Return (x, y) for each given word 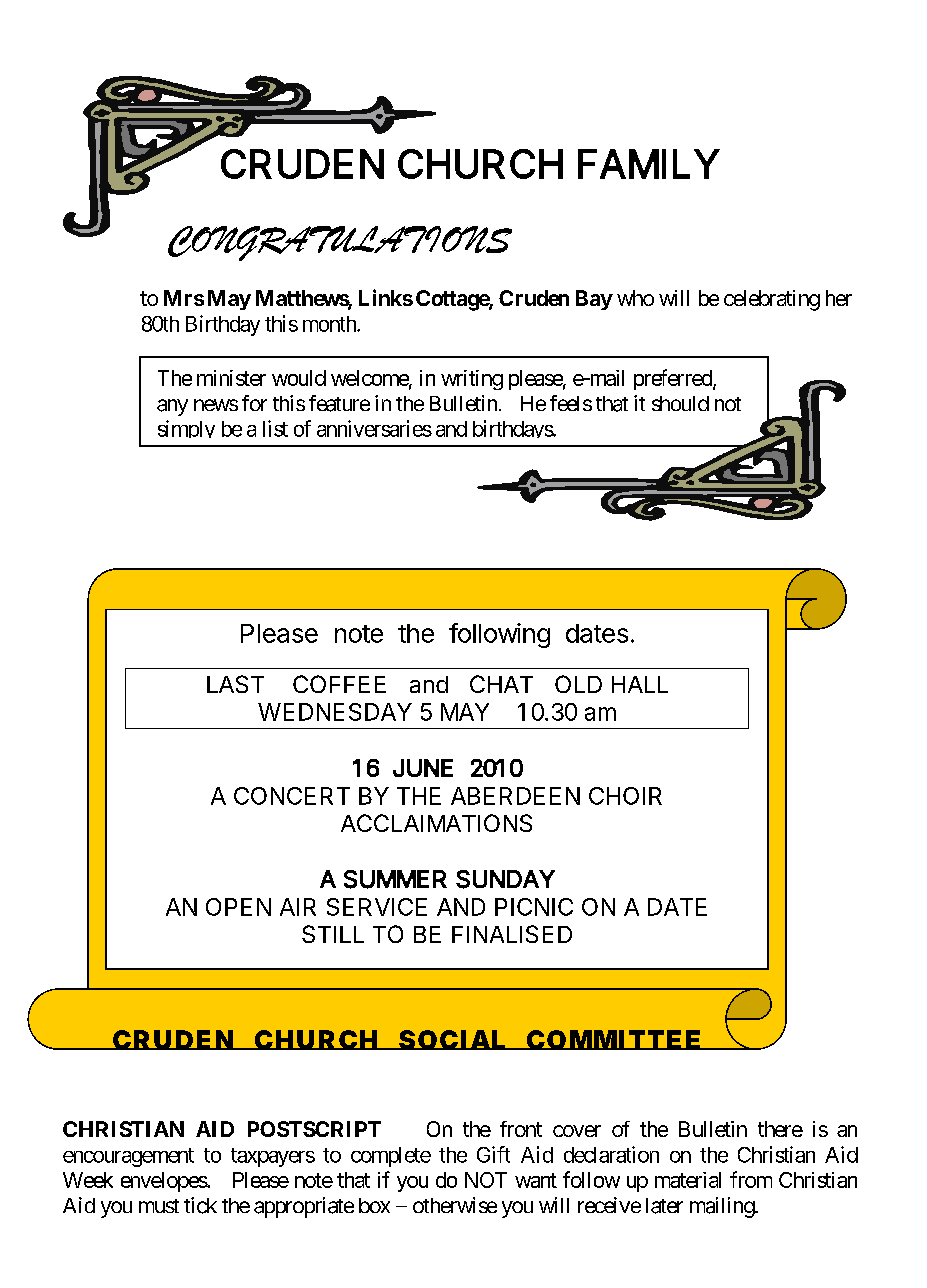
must (159, 1206)
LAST (235, 684)
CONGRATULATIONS (340, 243)
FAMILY (649, 164)
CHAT (501, 684)
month (330, 324)
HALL (640, 684)
